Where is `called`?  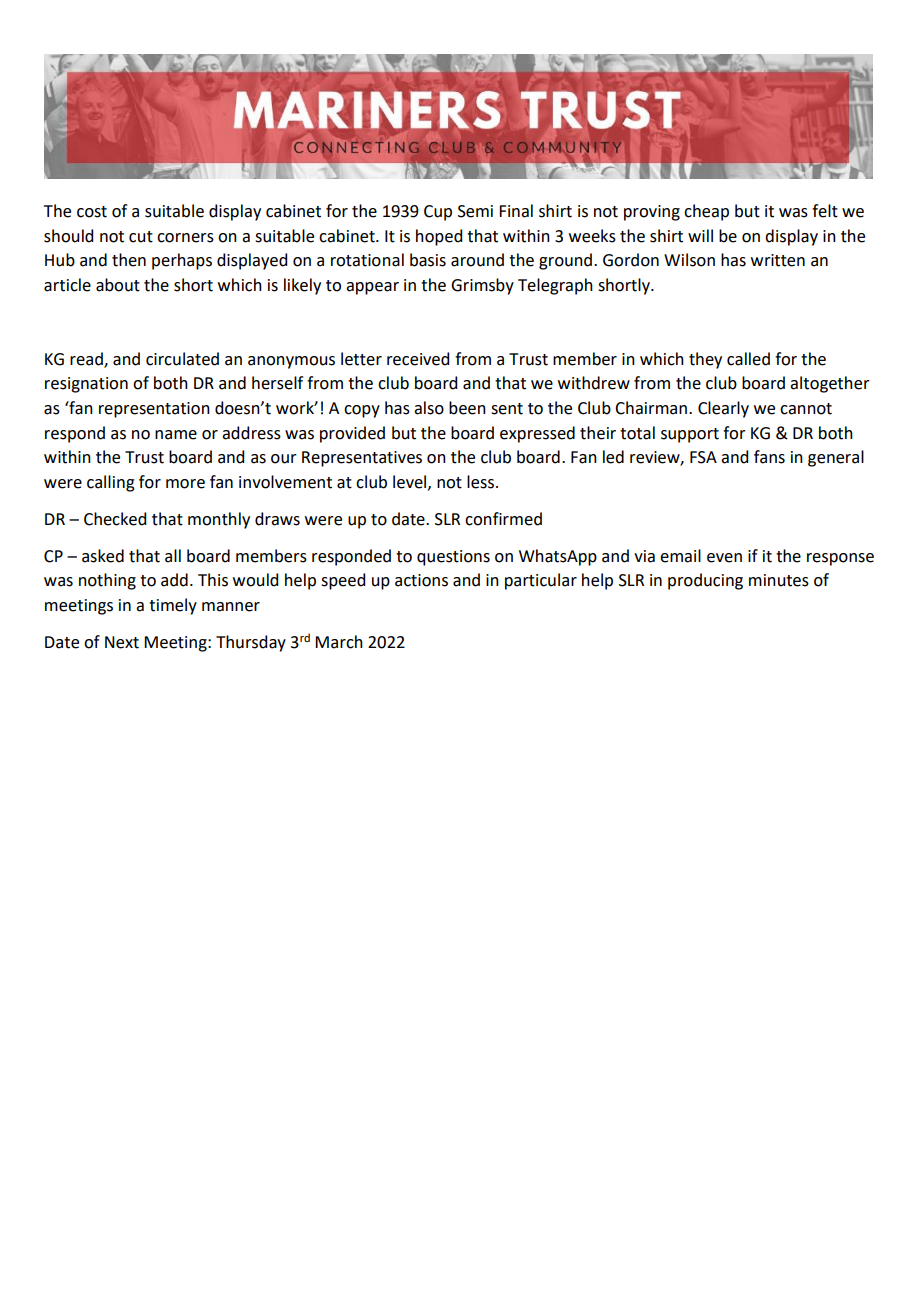 called is located at coordinates (748, 359).
